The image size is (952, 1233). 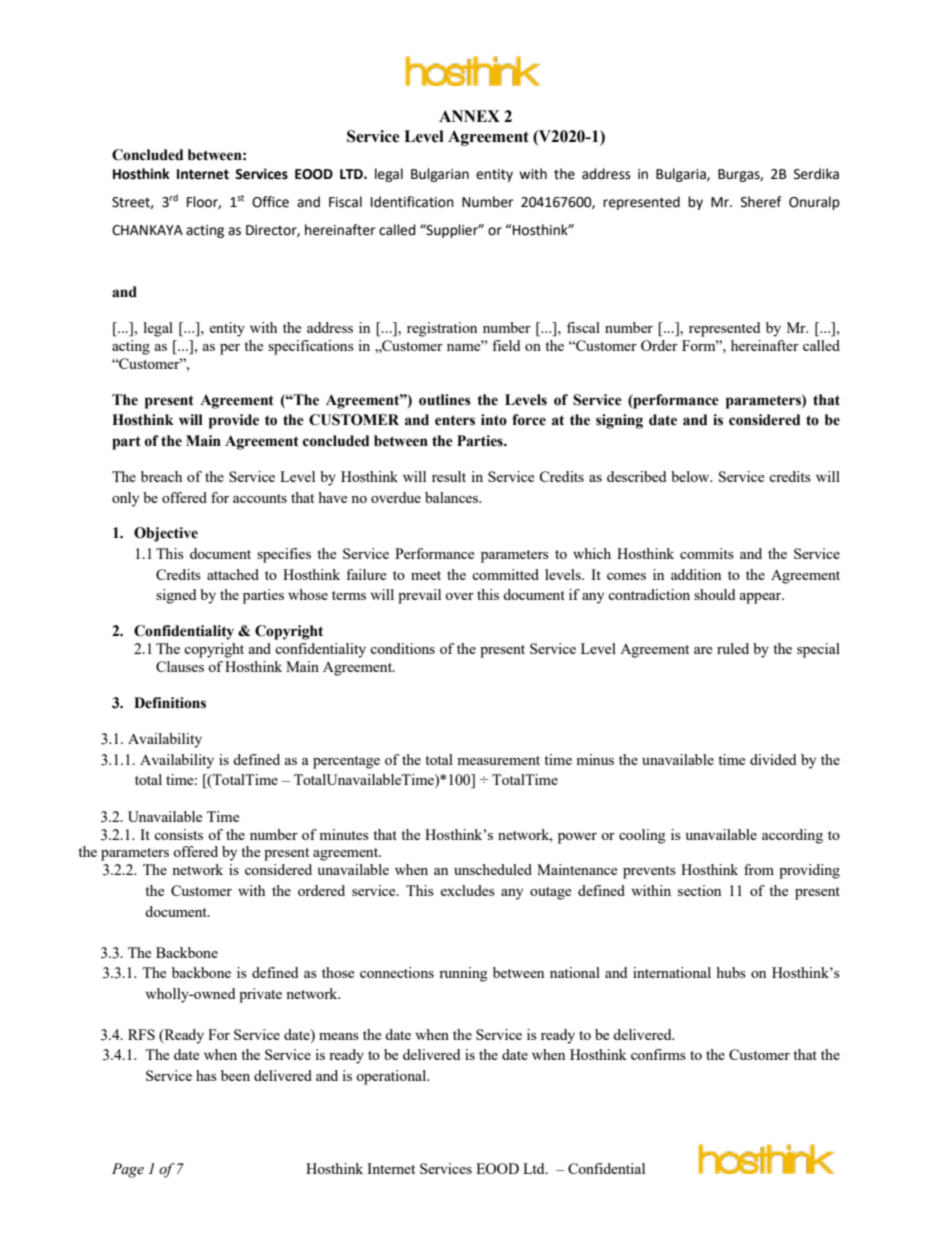 What do you see at coordinates (412, 202) in the screenshot?
I see `Identification` at bounding box center [412, 202].
